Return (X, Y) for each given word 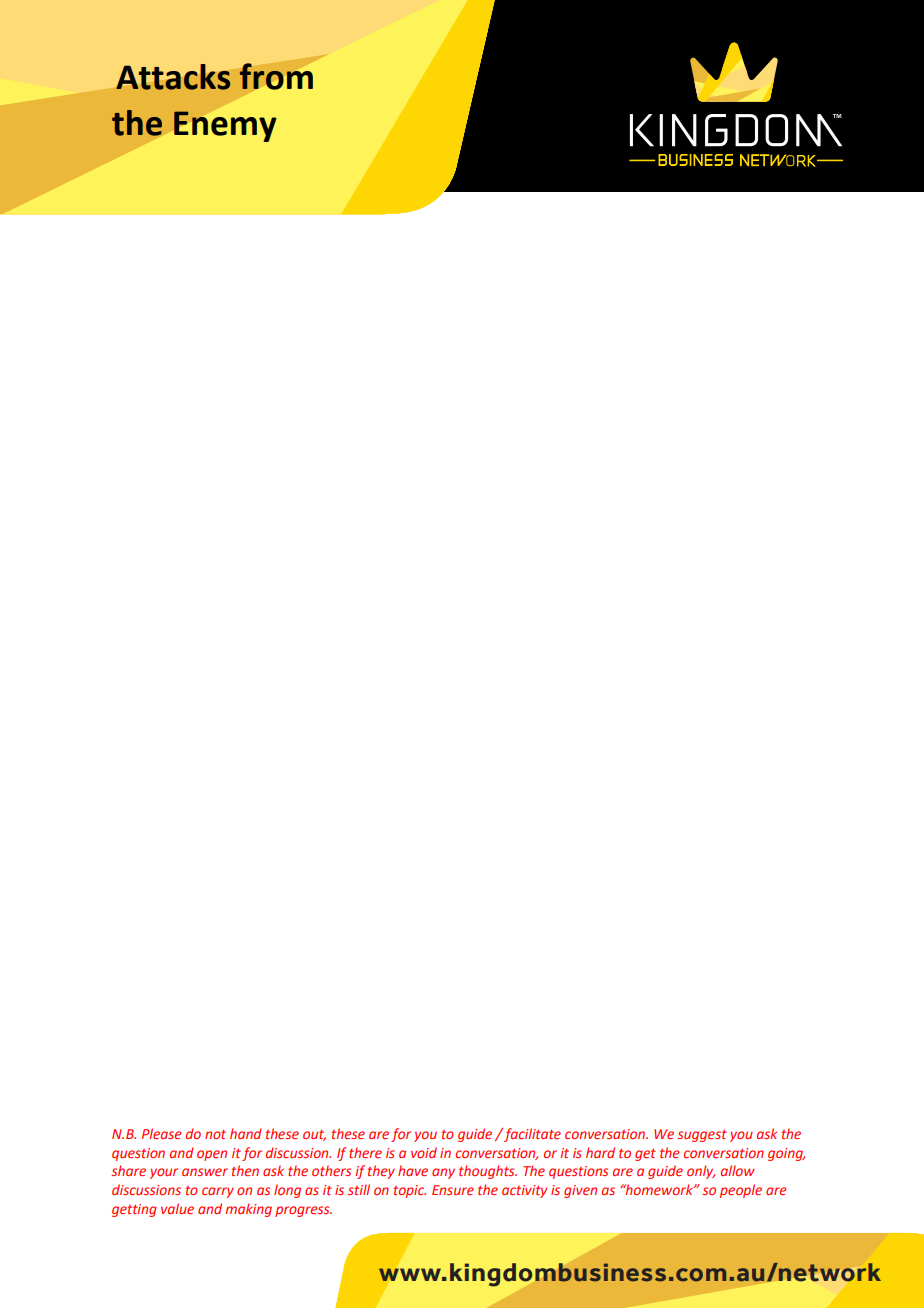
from (276, 76)
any (443, 1173)
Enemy (225, 126)
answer (205, 1172)
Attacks (173, 77)
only (701, 1172)
